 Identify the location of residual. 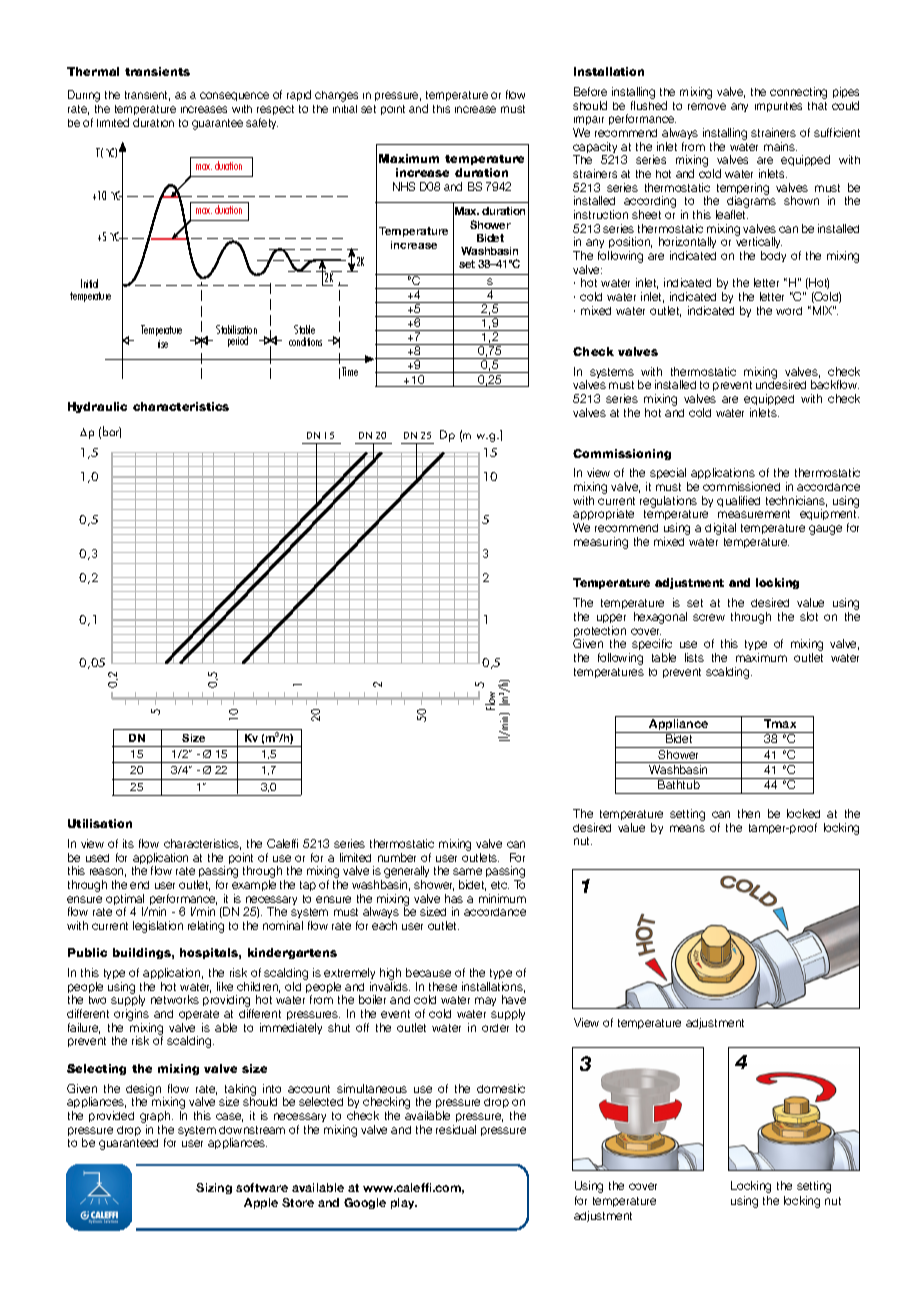
(456, 1129).
